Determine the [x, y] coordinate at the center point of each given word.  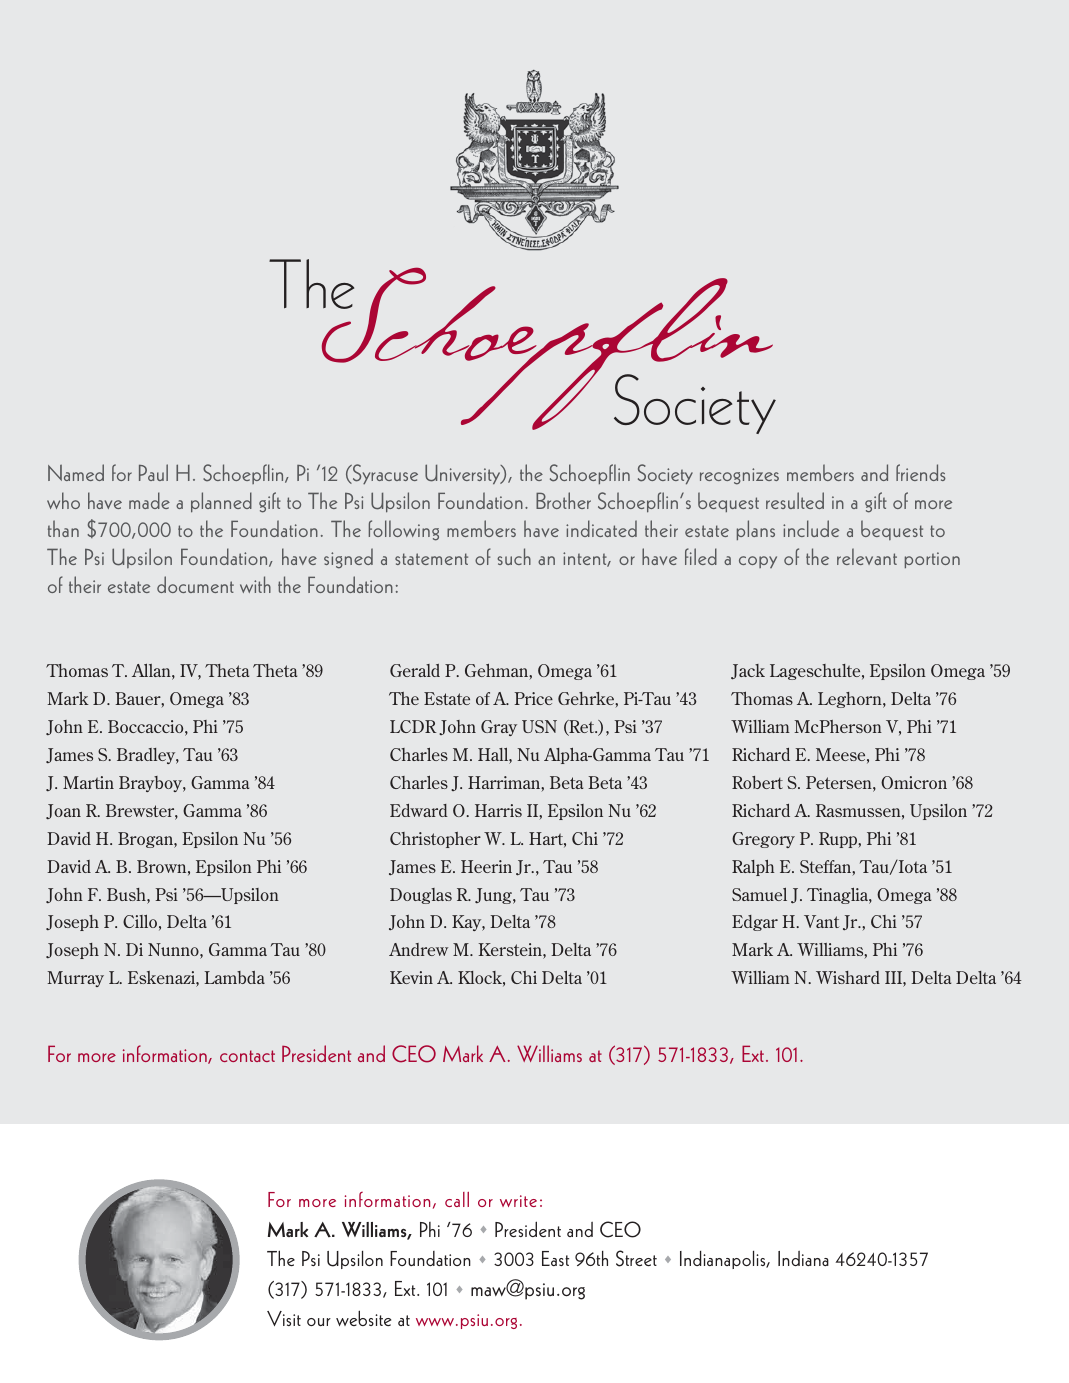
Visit [284, 1318]
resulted [795, 500]
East [555, 1258]
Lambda [234, 977]
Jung [494, 896]
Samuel [759, 894]
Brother [563, 500]
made [149, 500]
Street [636, 1258]
